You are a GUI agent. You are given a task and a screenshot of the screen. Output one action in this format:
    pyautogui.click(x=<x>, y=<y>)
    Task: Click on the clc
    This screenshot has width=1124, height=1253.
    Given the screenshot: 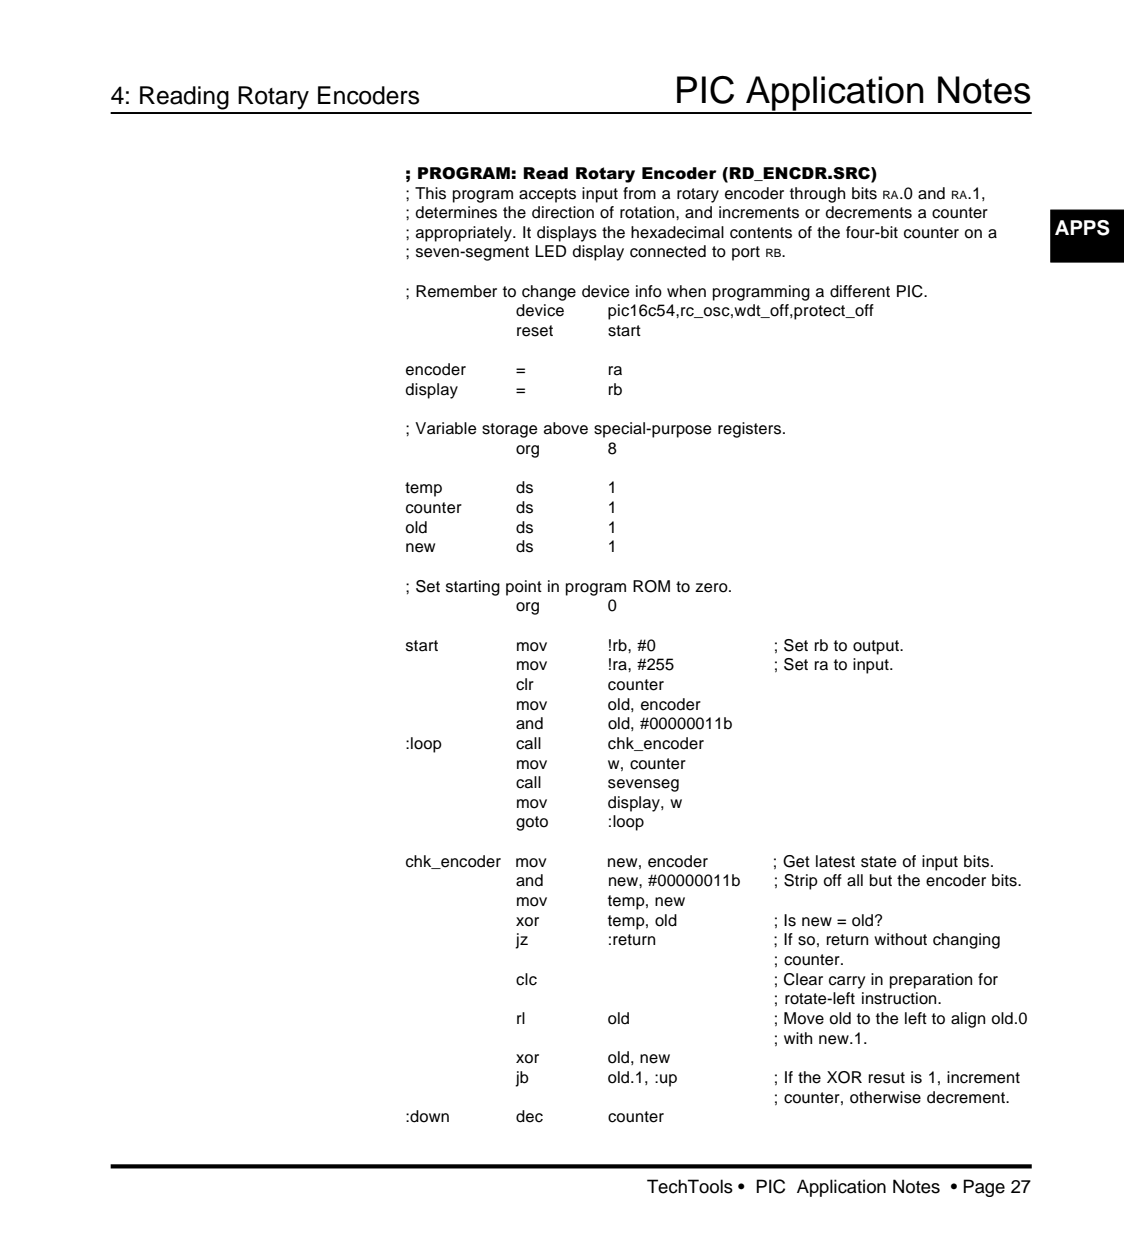 What is the action you would take?
    pyautogui.click(x=526, y=979)
